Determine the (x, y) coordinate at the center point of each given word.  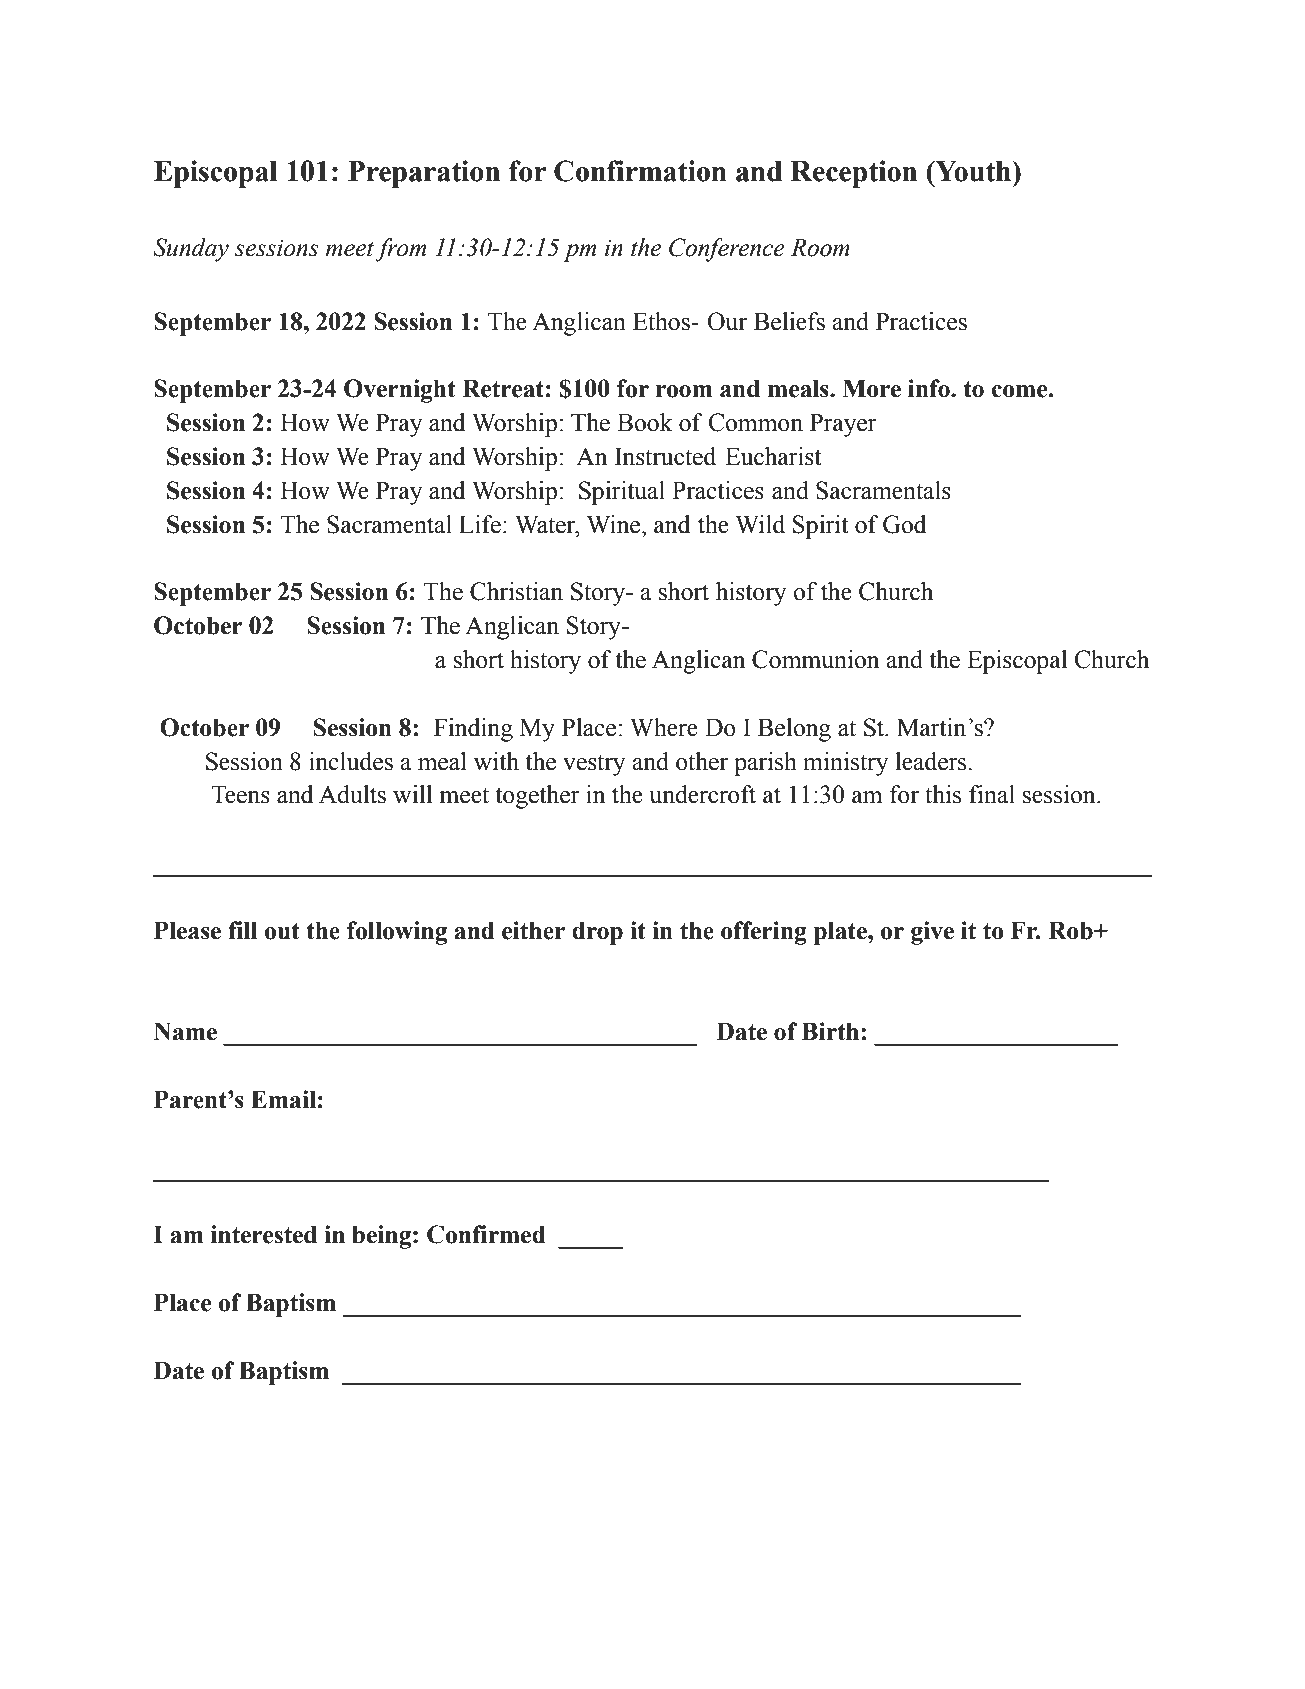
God (904, 524)
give (932, 933)
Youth (973, 171)
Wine (615, 524)
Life (480, 524)
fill (243, 930)
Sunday (191, 250)
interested (264, 1234)
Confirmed (486, 1234)
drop (597, 933)
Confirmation (640, 171)
